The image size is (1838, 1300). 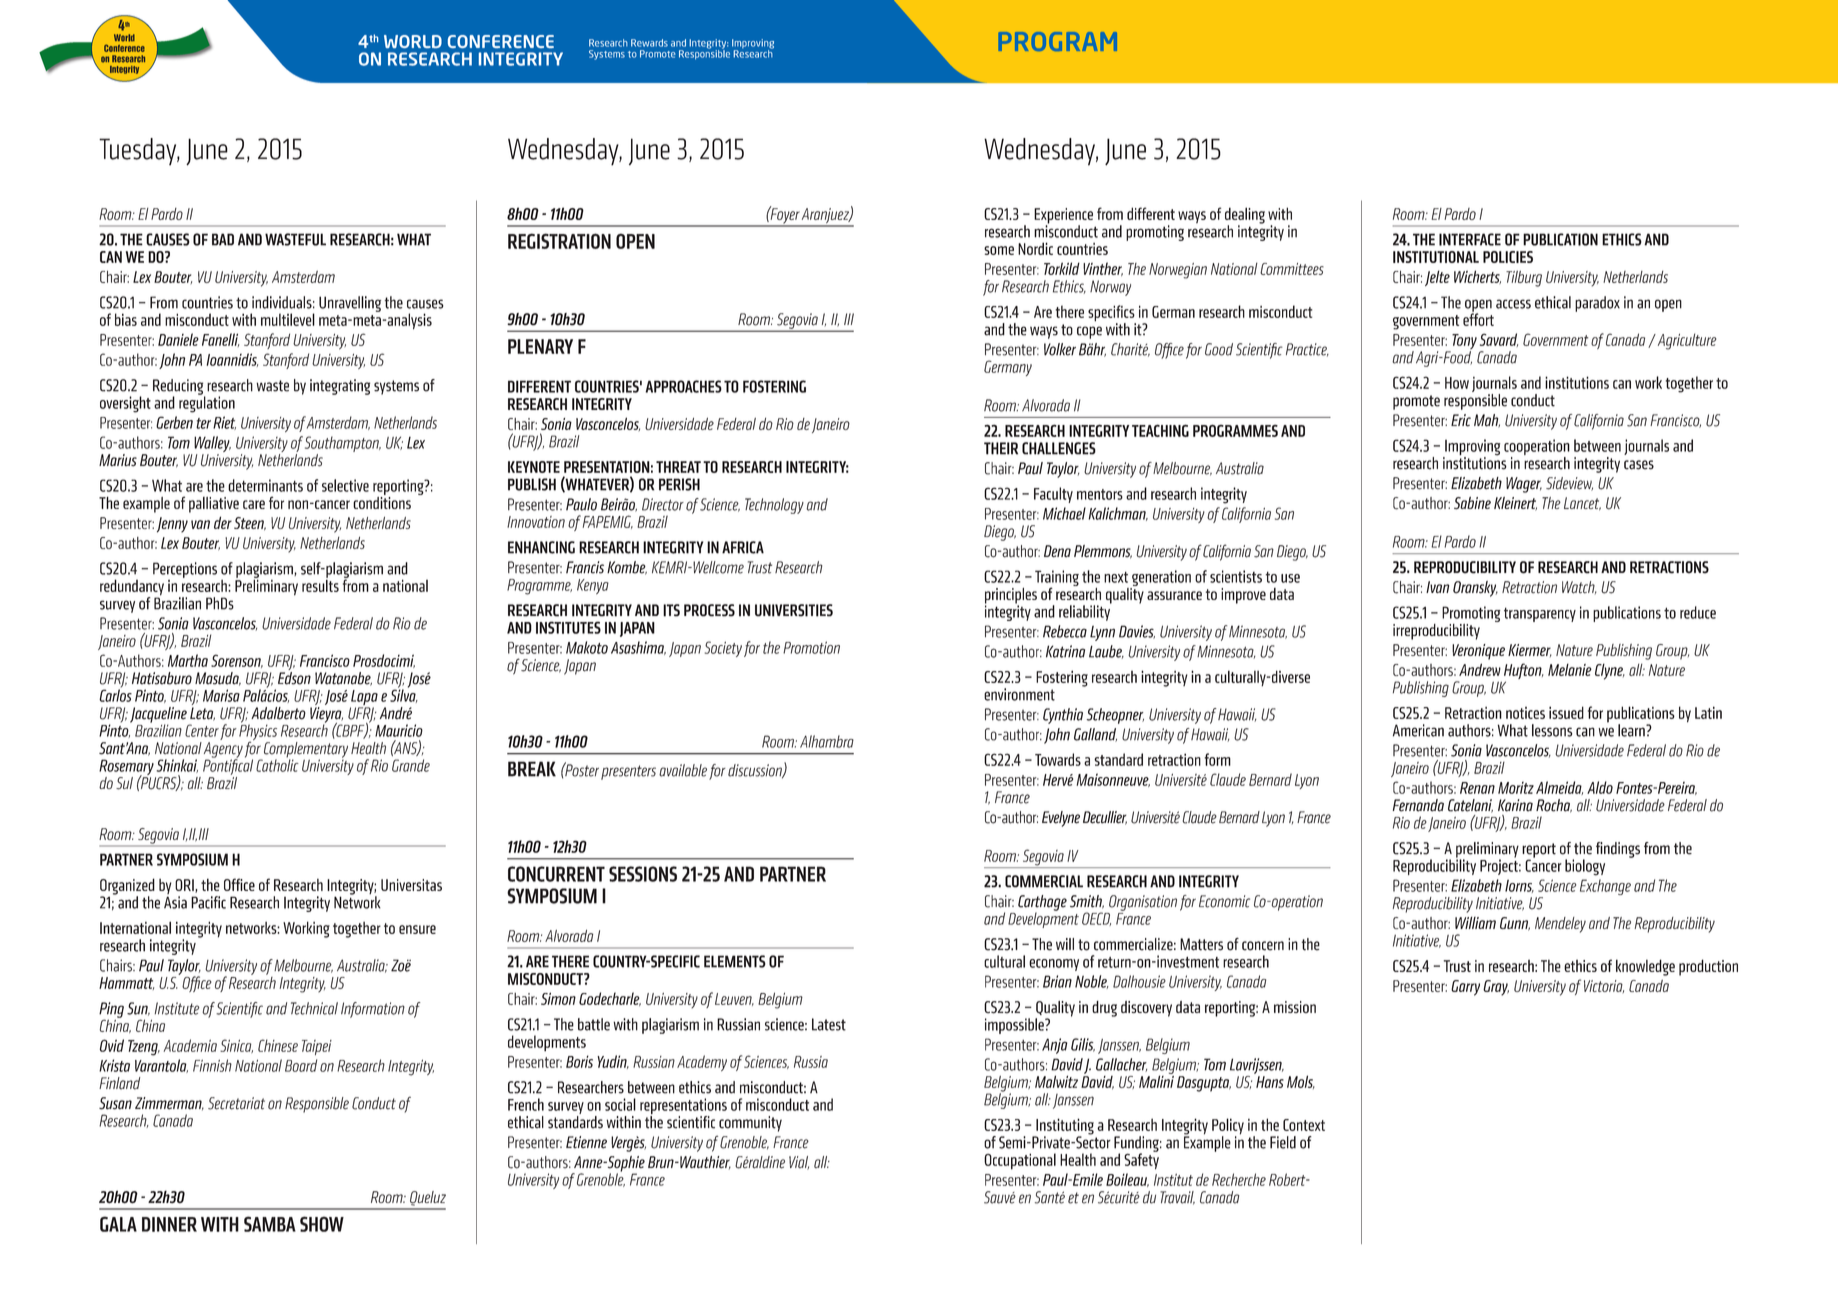 What do you see at coordinates (294, 677) in the screenshot?
I see `Edson` at bounding box center [294, 677].
